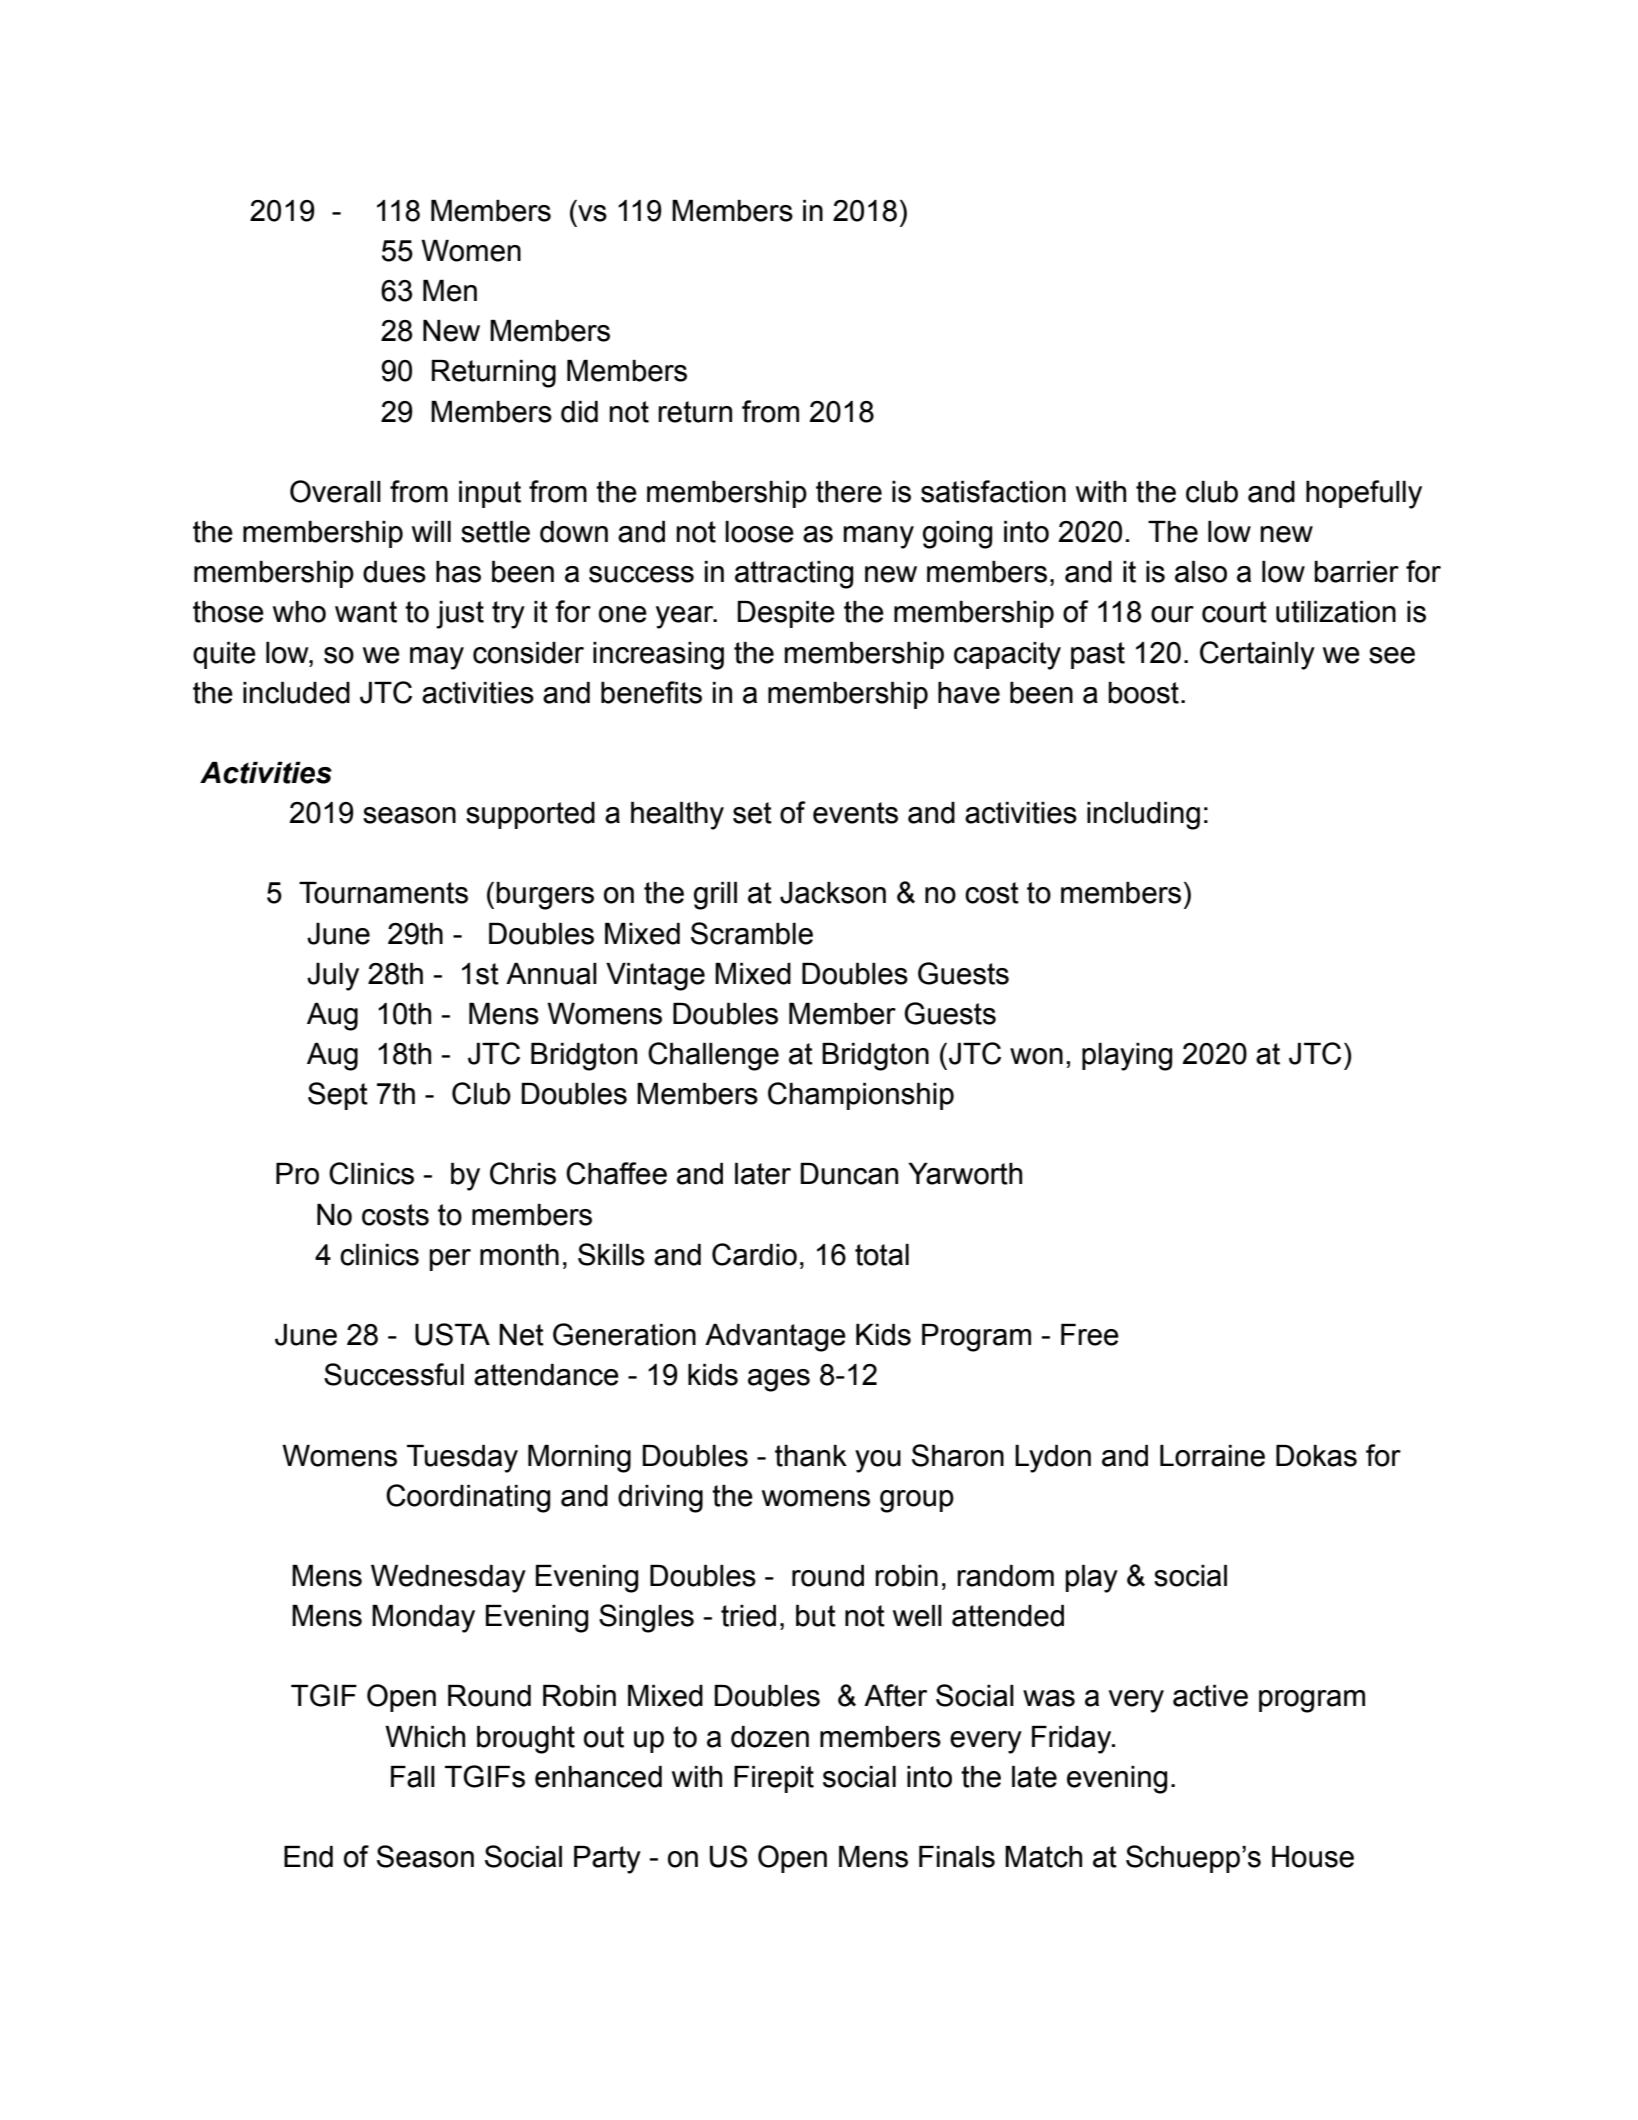 Image resolution: width=1638 pixels, height=2120 pixels. I want to click on Tuesday, so click(462, 1459).
